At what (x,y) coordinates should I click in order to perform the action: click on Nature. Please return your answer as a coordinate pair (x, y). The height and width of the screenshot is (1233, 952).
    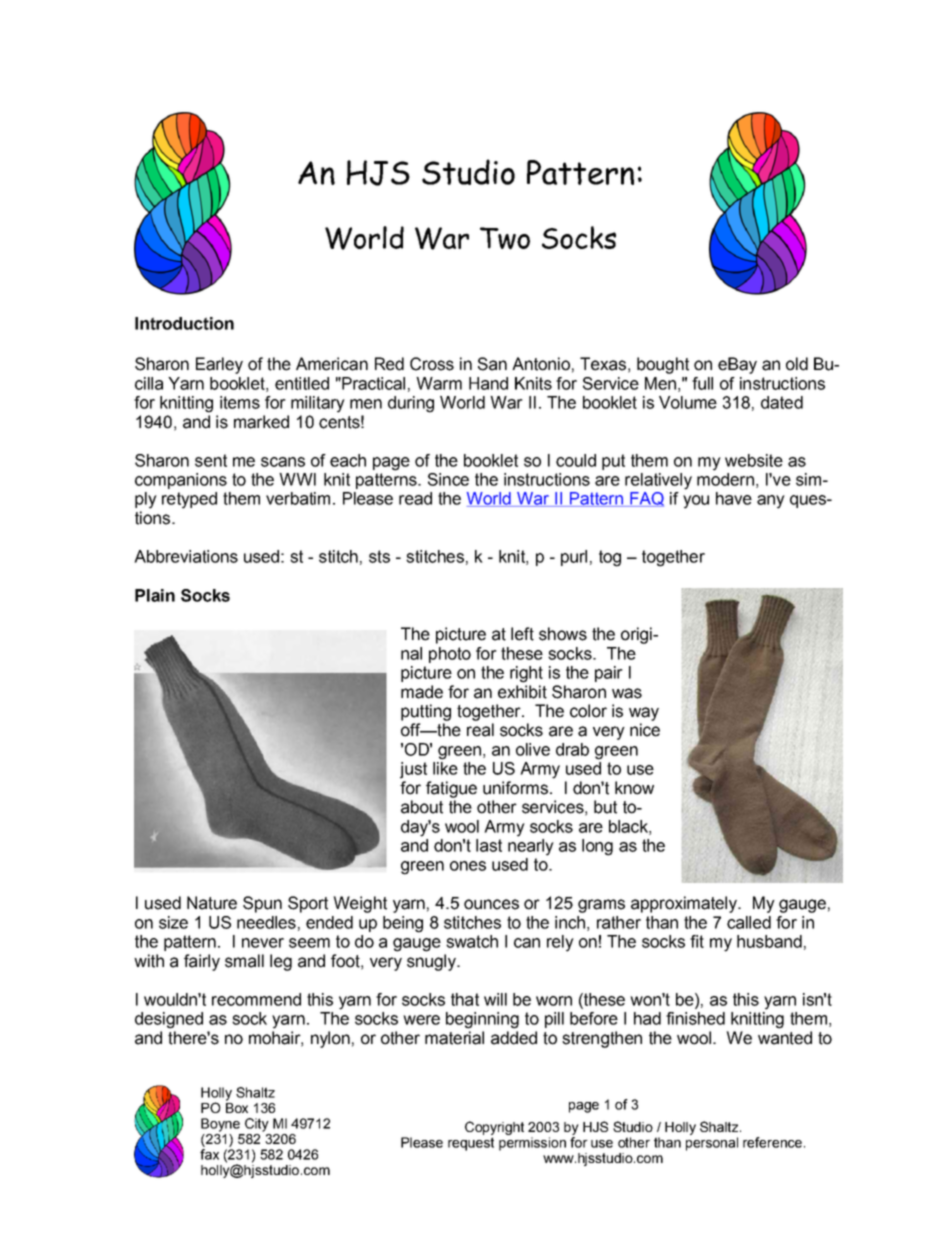
    Looking at the image, I should click on (212, 903).
